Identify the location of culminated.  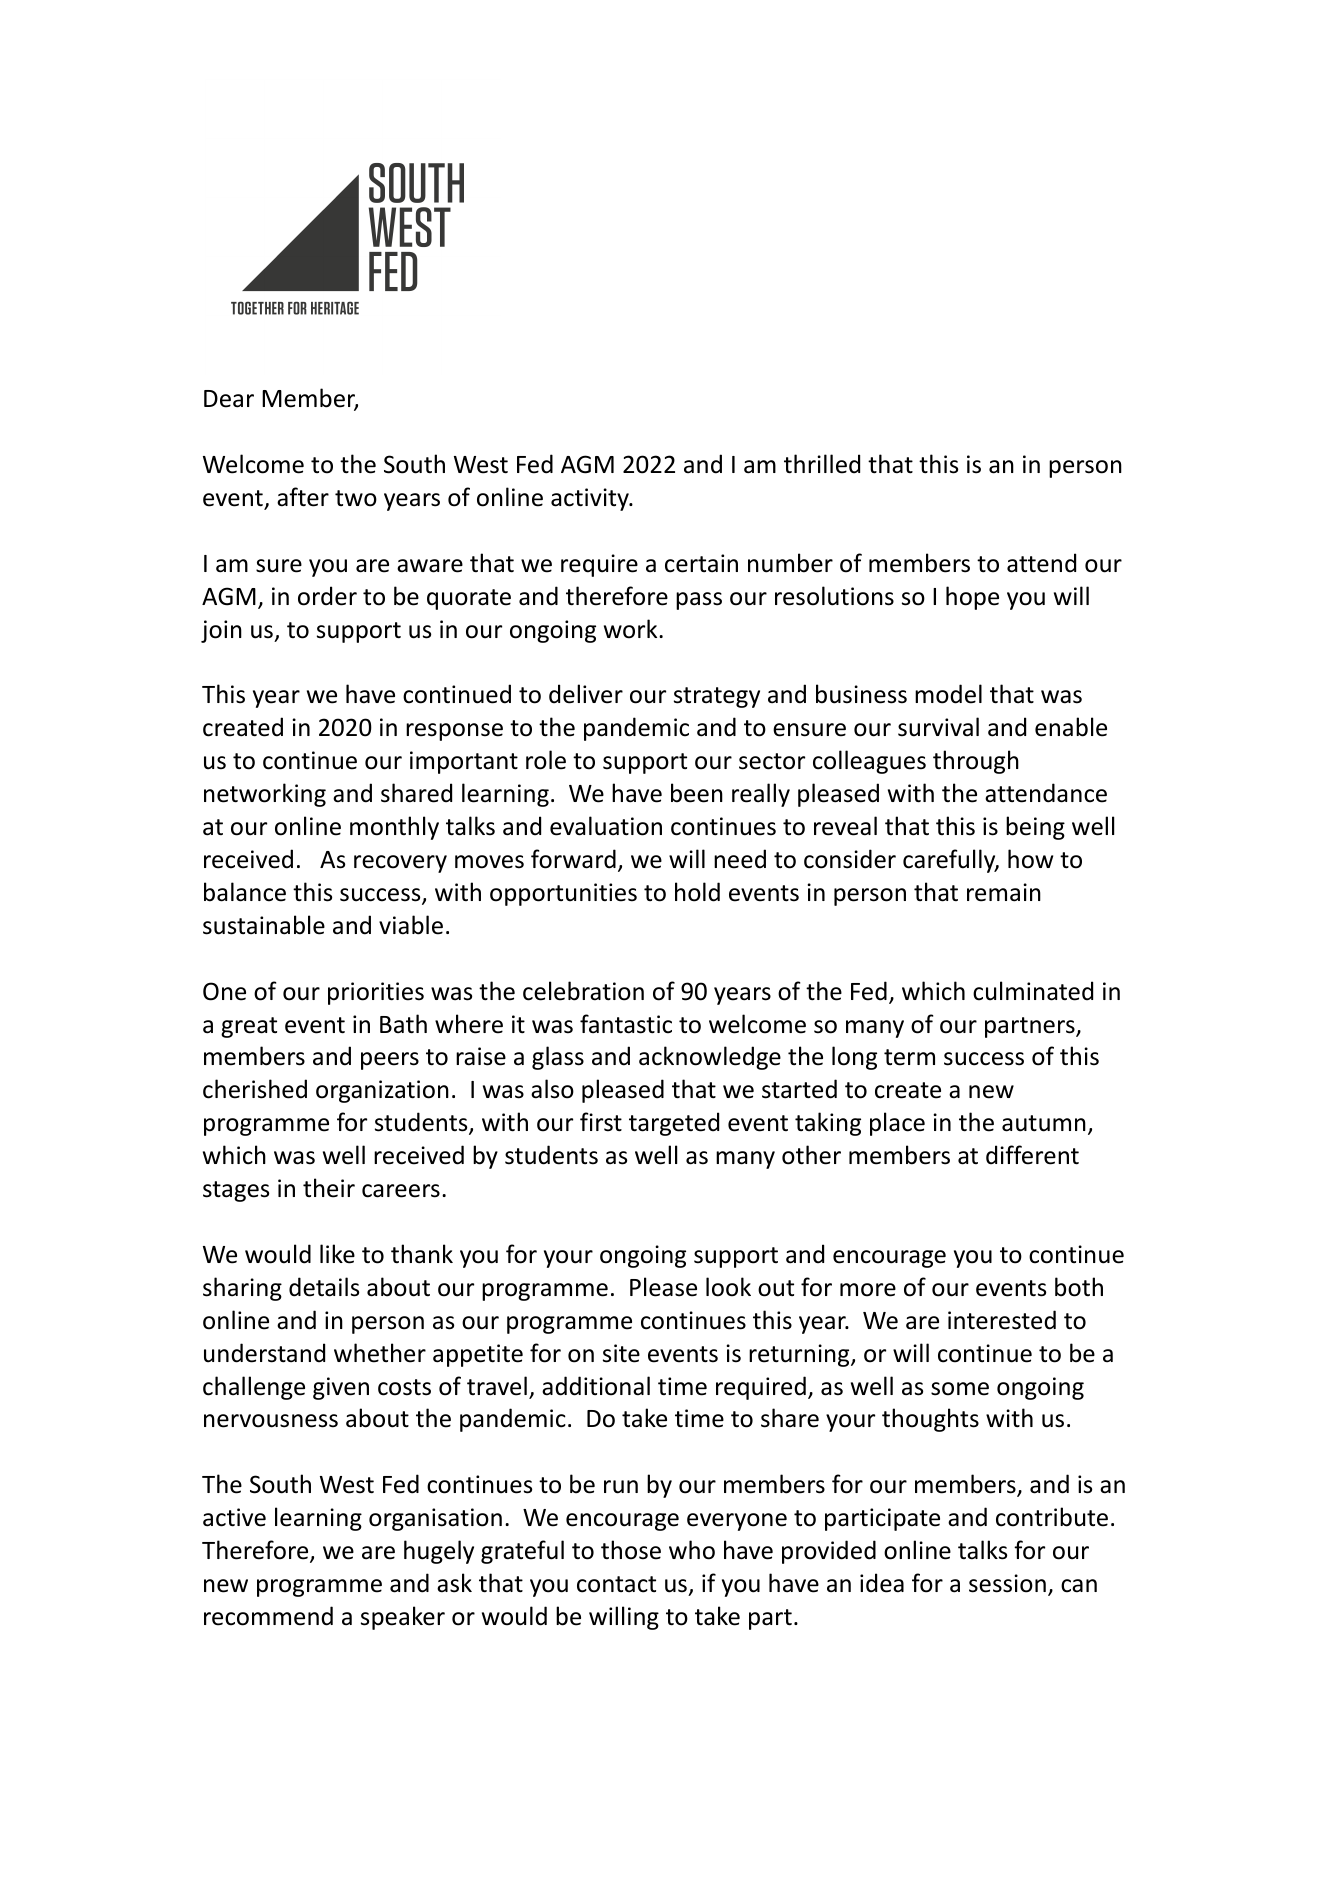
(1033, 991).
